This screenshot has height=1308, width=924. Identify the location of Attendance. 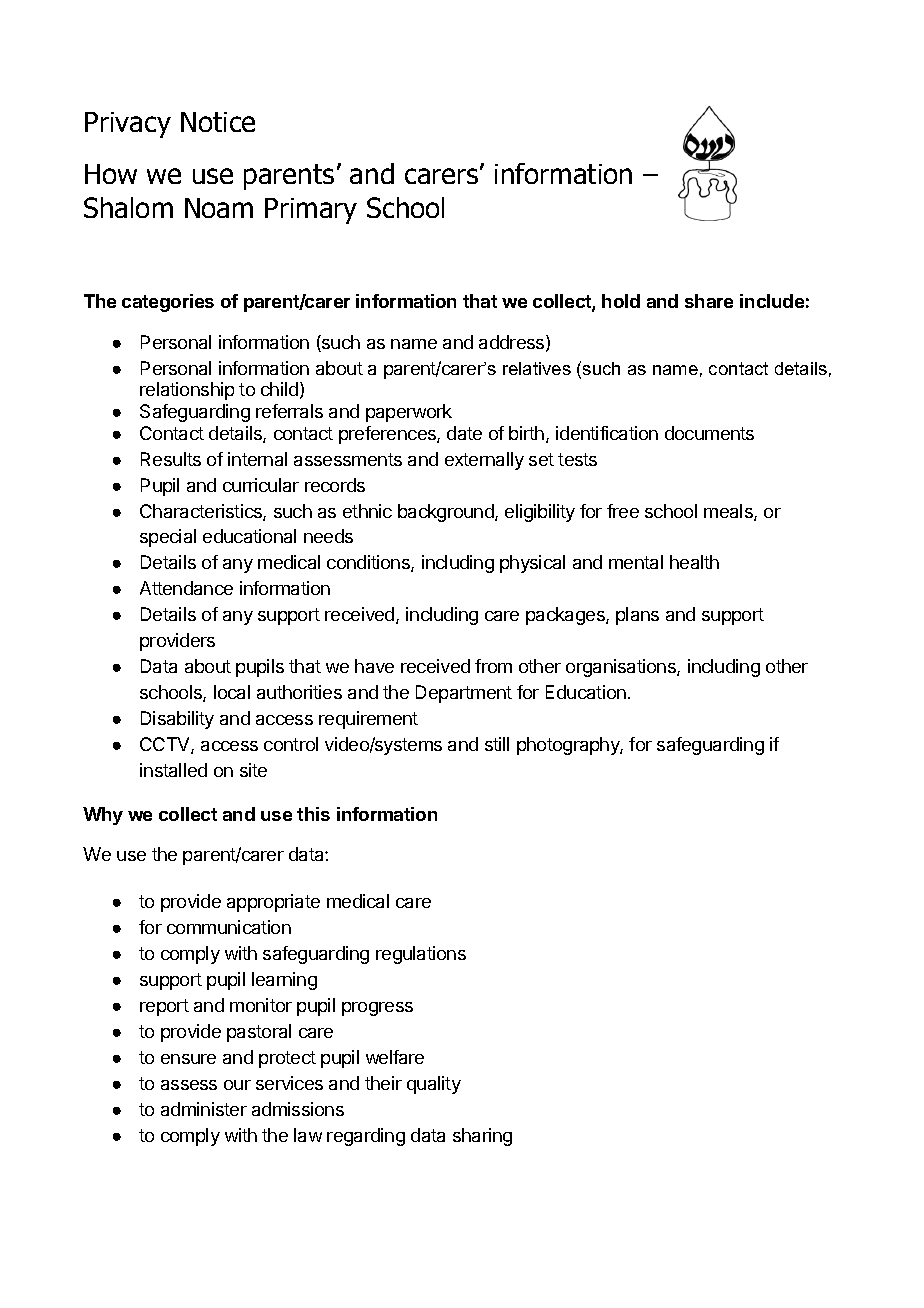
(186, 588).
